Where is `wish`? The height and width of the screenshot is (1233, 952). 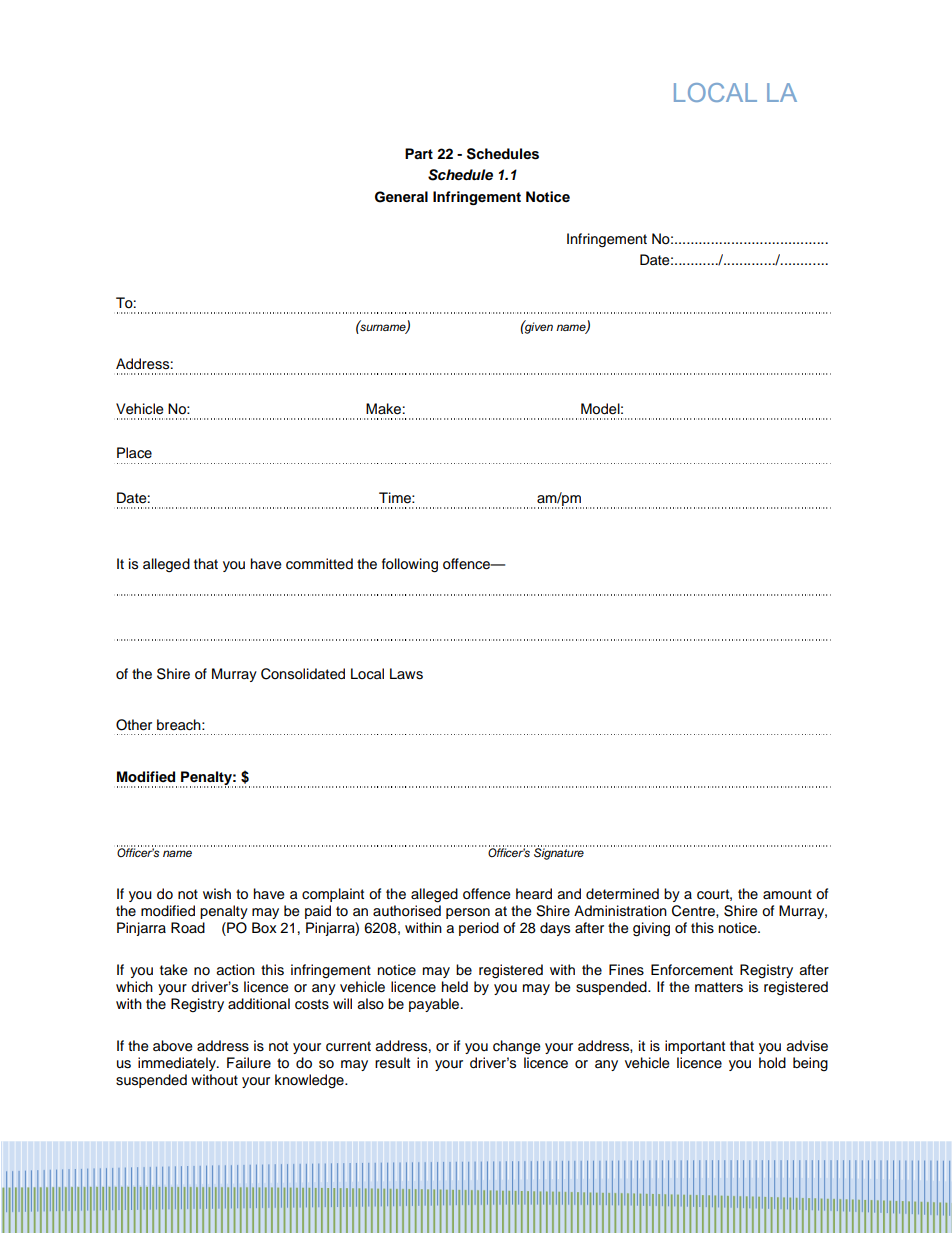 wish is located at coordinates (217, 894).
